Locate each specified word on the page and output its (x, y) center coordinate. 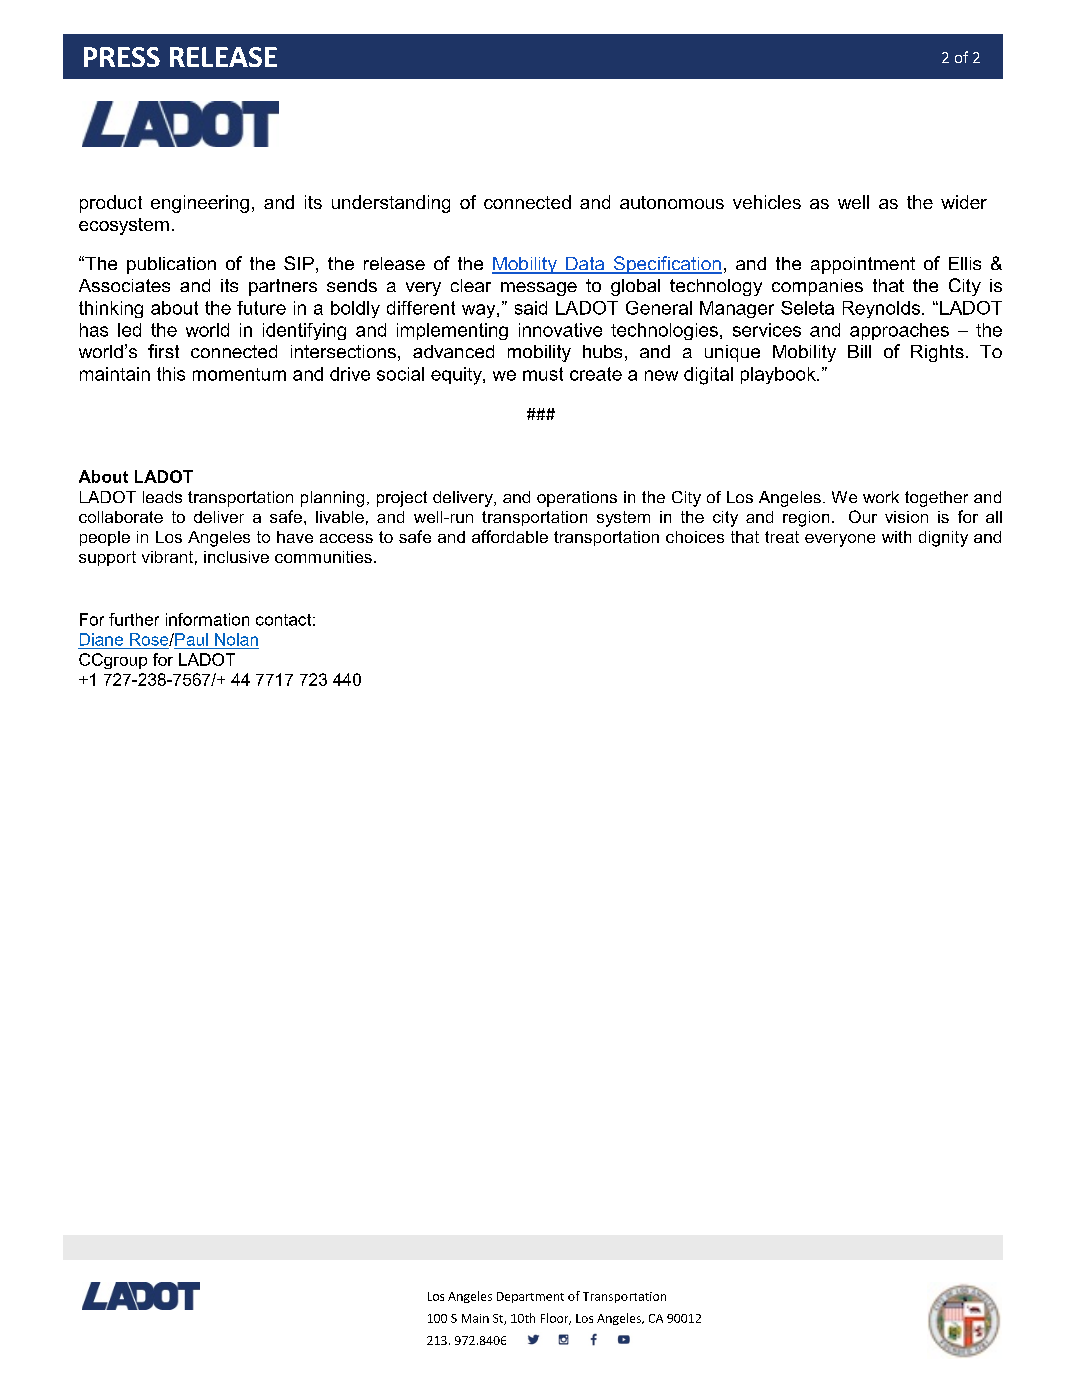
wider (964, 202)
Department (530, 1297)
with (896, 537)
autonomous (672, 202)
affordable (510, 536)
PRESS (122, 57)
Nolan (236, 639)
